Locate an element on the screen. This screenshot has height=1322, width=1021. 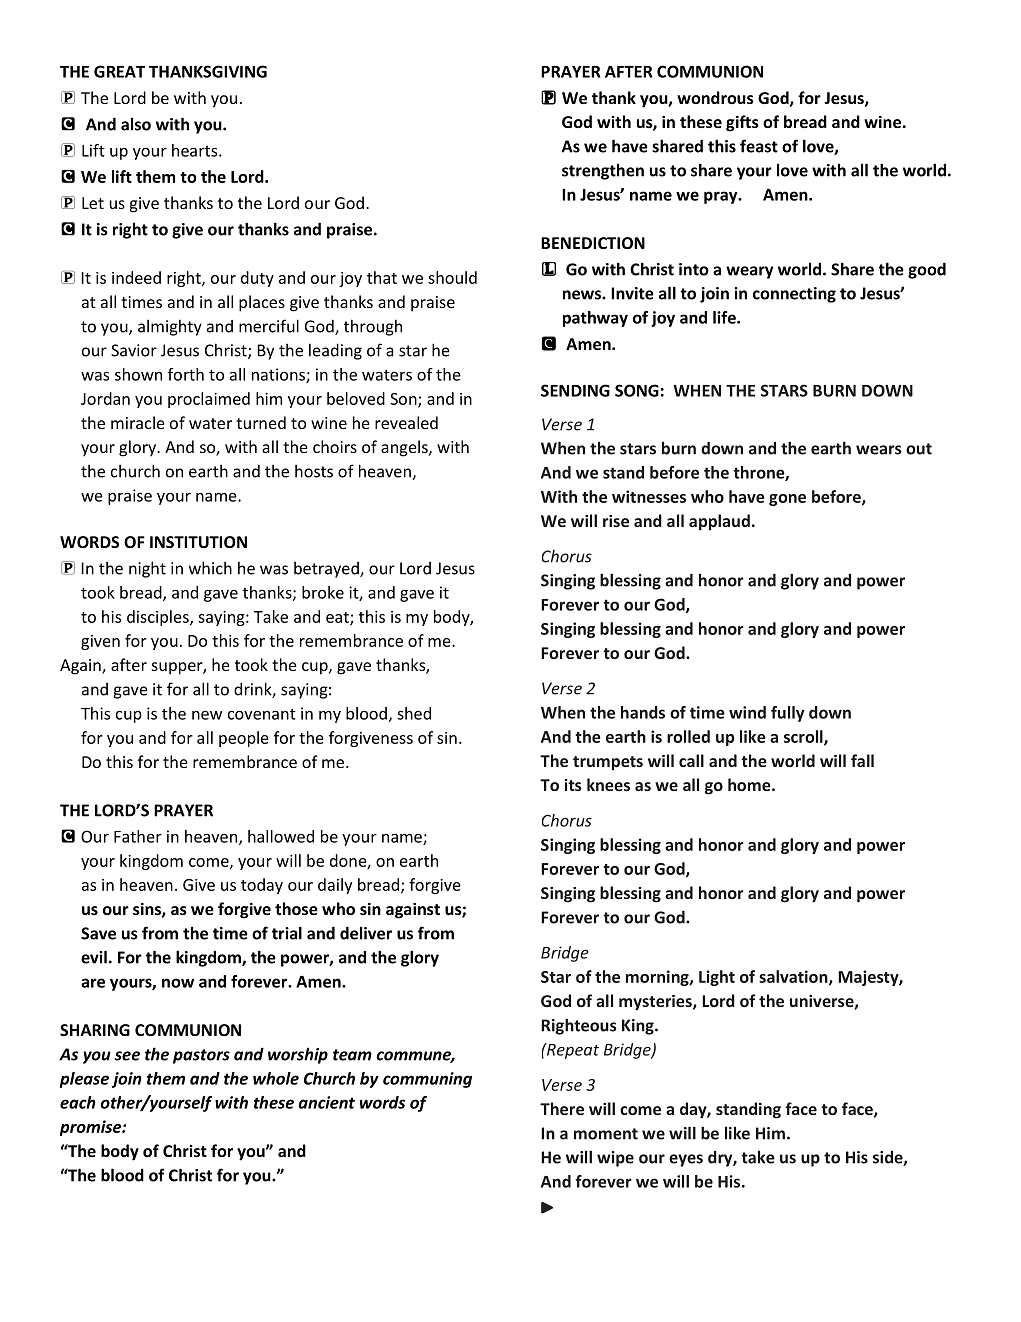
disciples is located at coordinates (159, 618).
